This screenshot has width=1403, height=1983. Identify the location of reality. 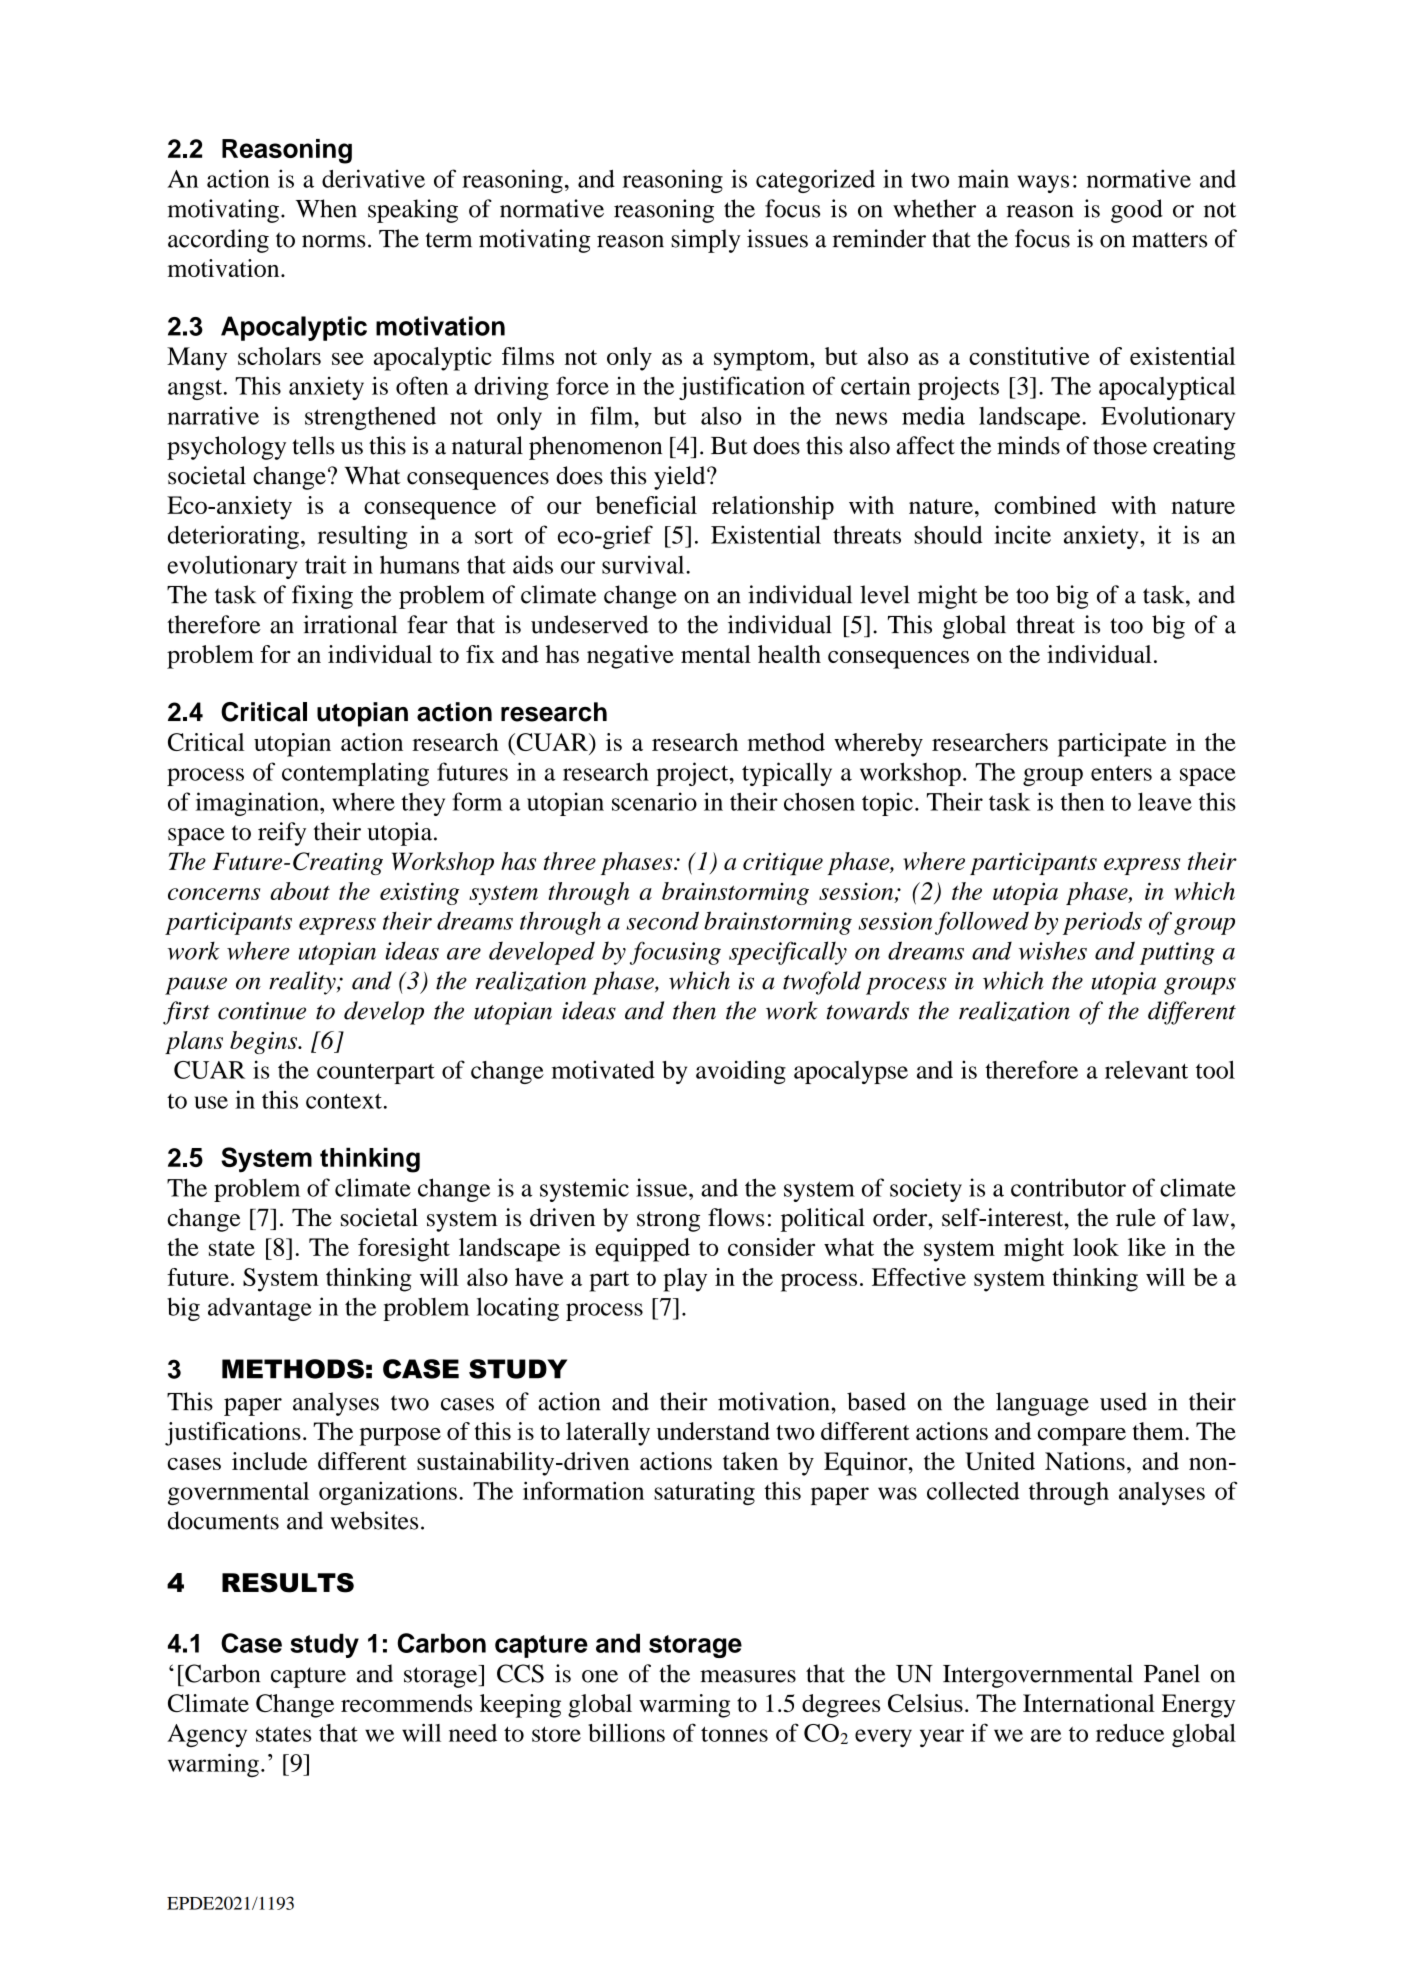
(303, 983).
